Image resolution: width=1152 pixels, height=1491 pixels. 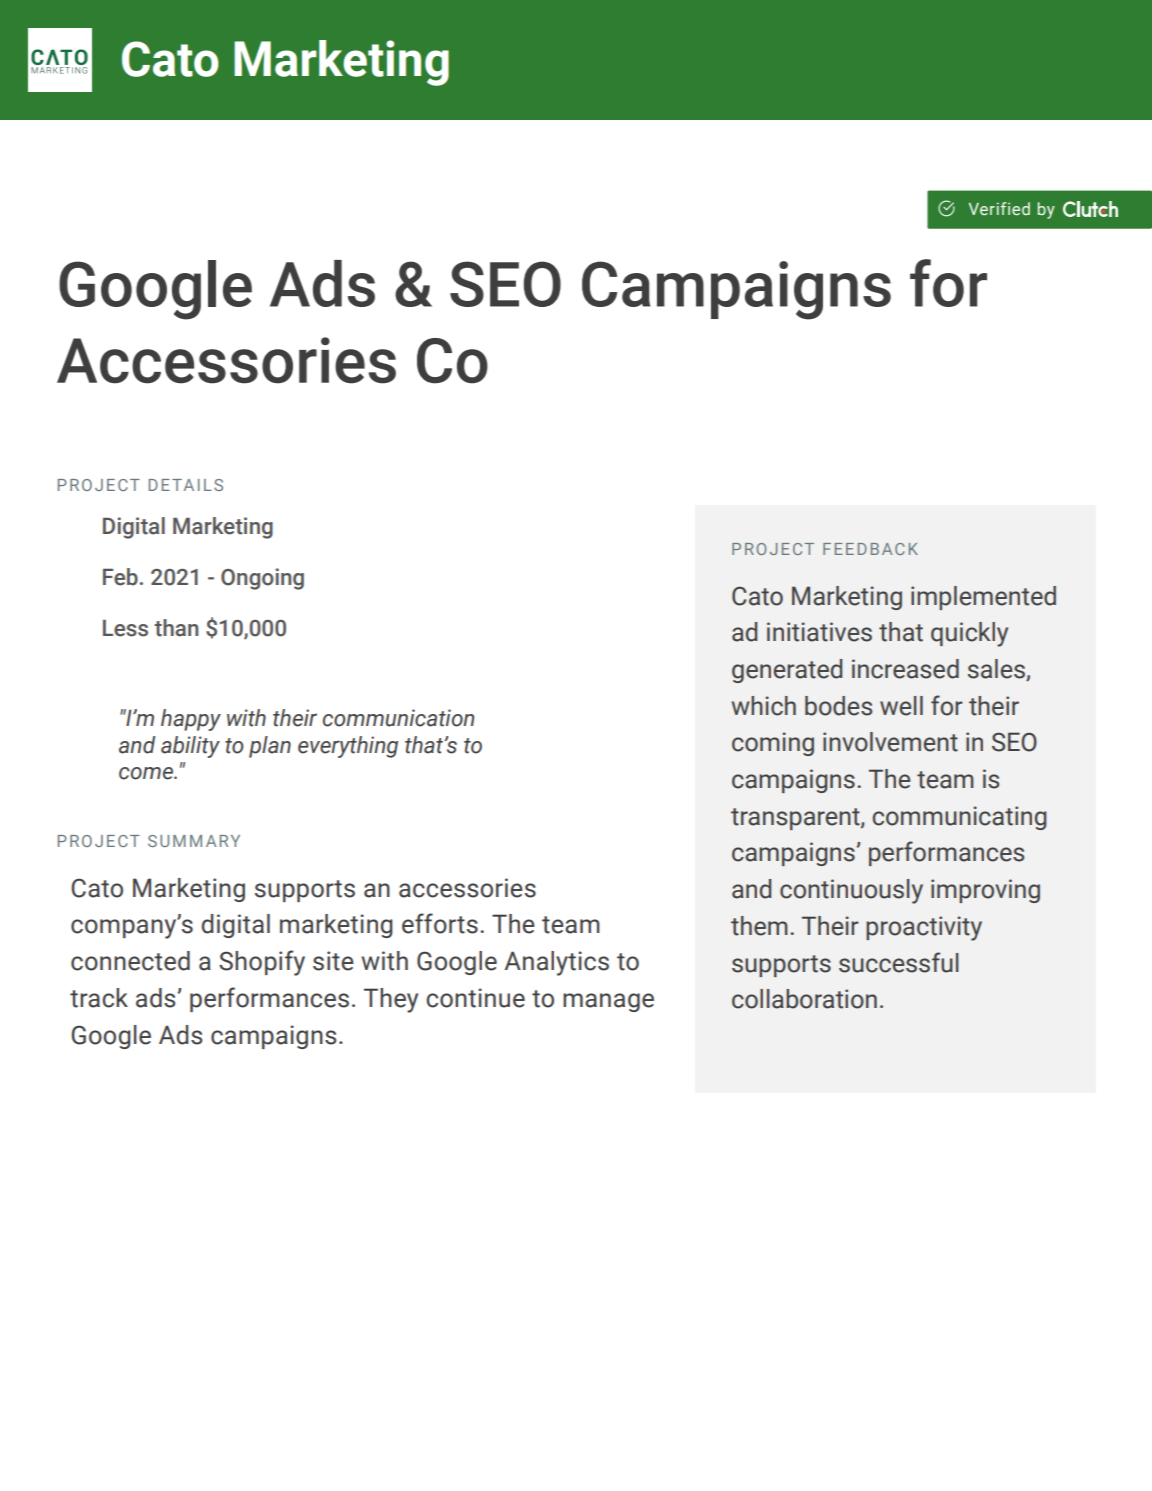 What do you see at coordinates (262, 963) in the image?
I see `Shopify` at bounding box center [262, 963].
